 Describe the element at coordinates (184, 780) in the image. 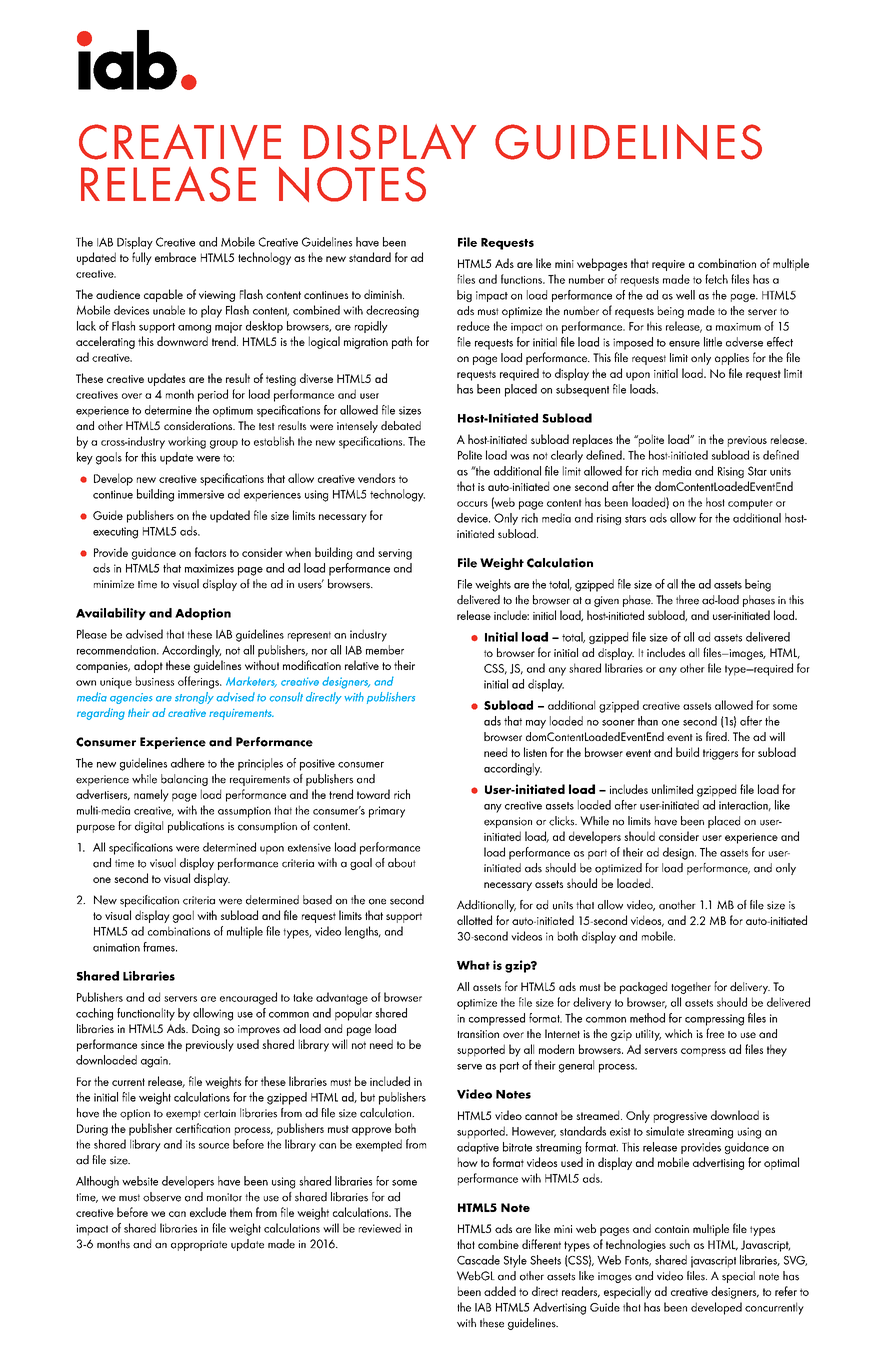

I see `balancing` at that location.
